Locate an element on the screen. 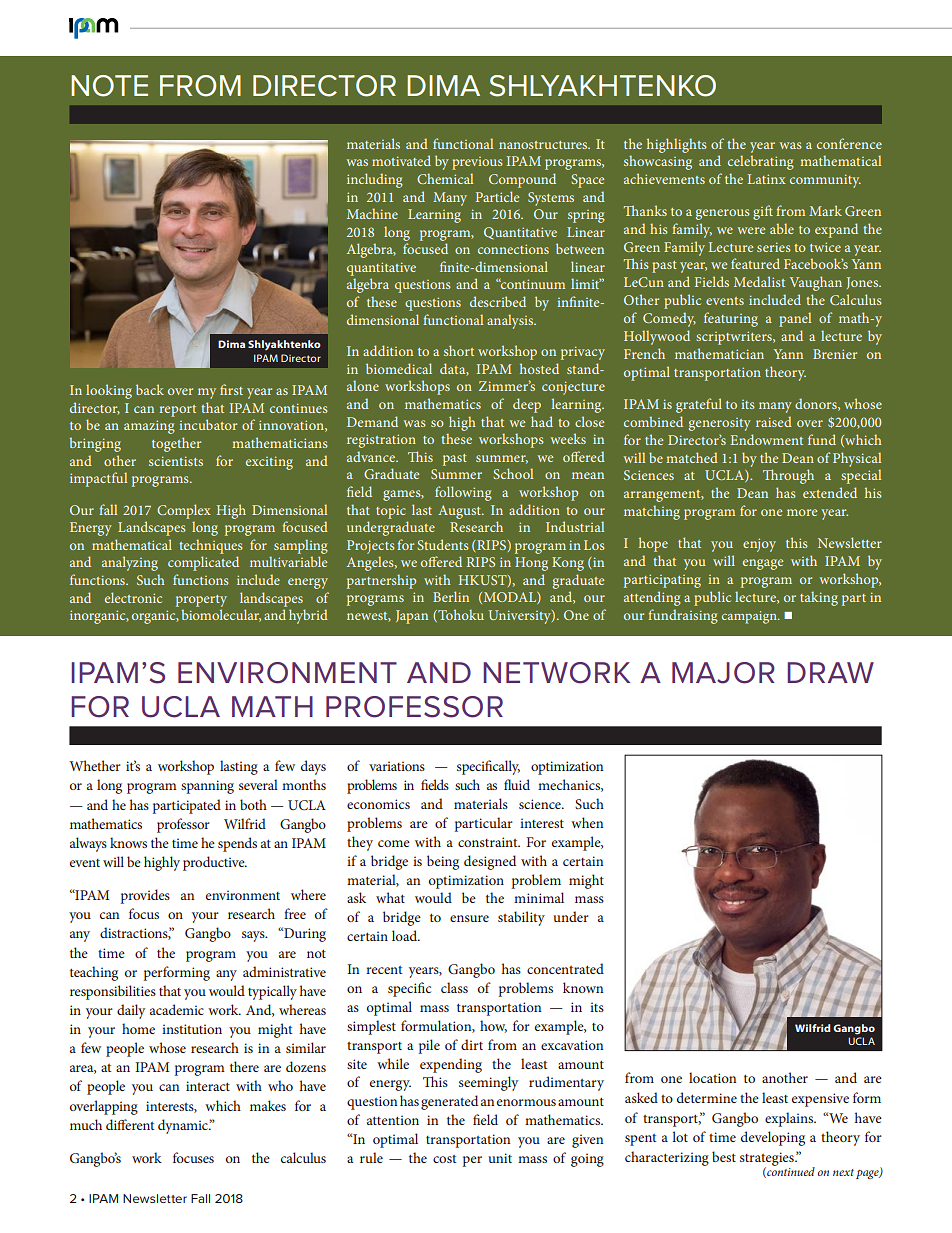 The width and height of the screenshot is (952, 1233). NOTE is located at coordinates (109, 86).
